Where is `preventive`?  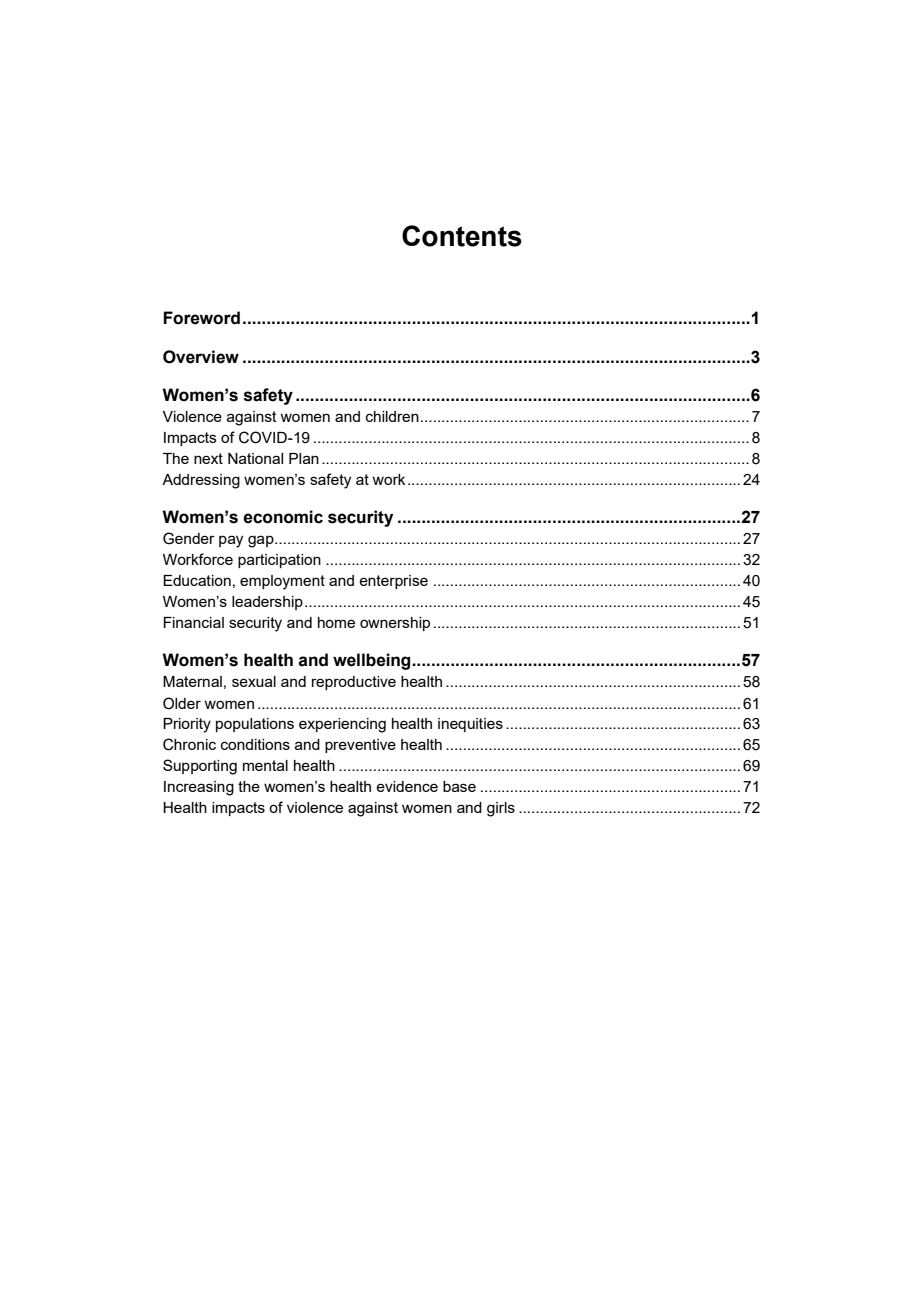 preventive is located at coordinates (360, 746).
